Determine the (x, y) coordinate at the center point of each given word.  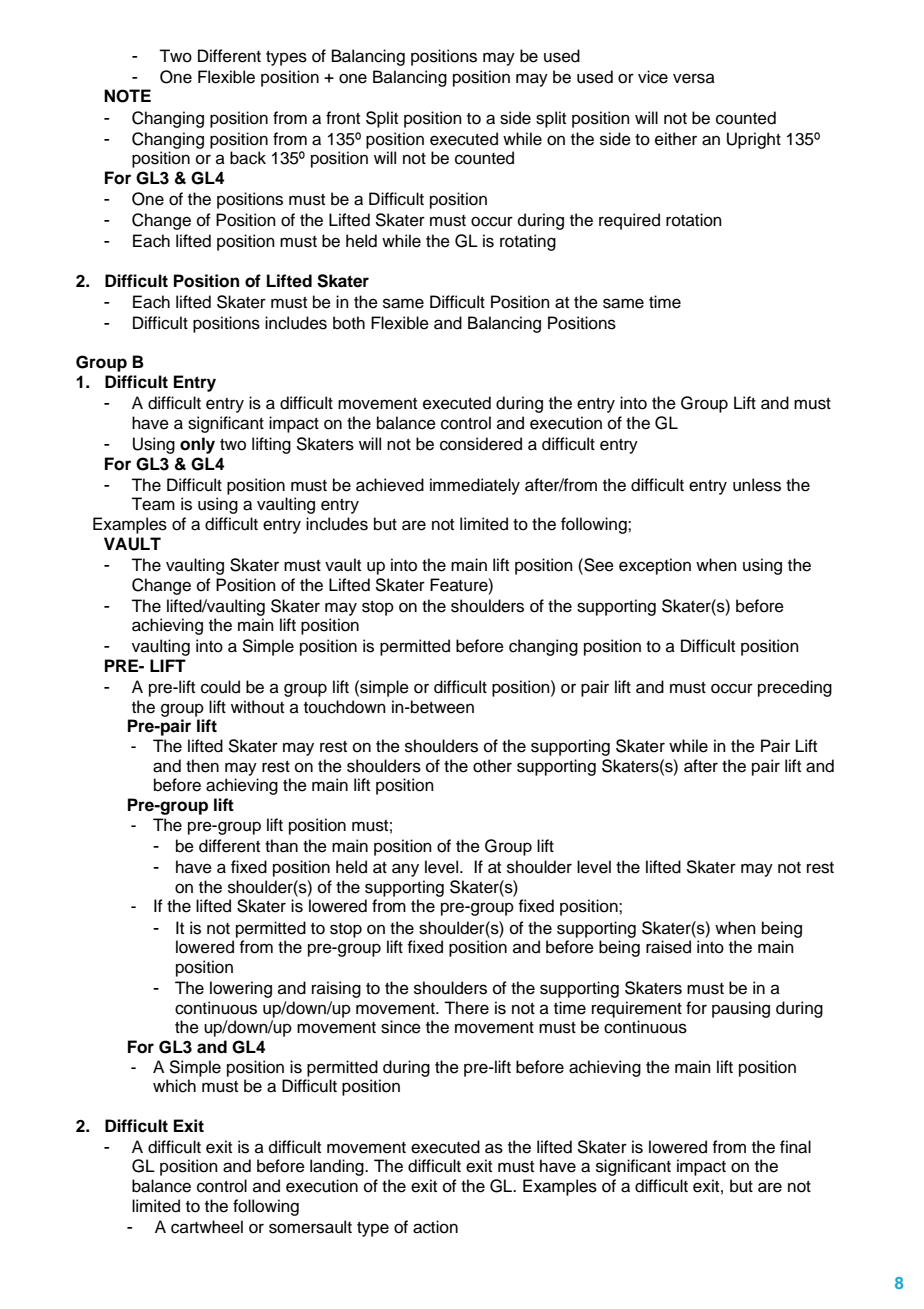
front (343, 118)
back (248, 158)
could (220, 687)
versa (694, 78)
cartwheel (207, 1227)
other (492, 766)
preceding (795, 688)
